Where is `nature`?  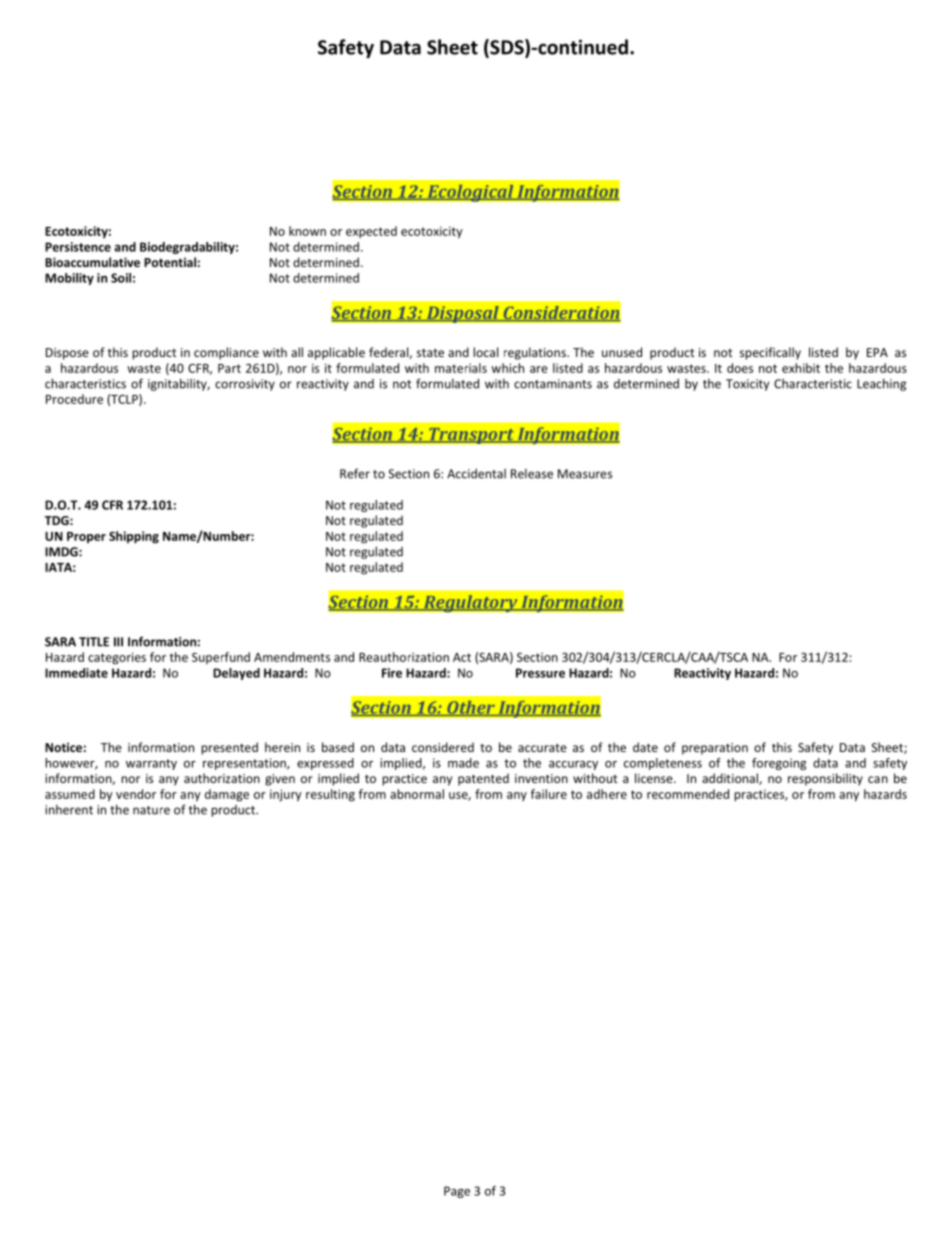
nature is located at coordinates (151, 810).
